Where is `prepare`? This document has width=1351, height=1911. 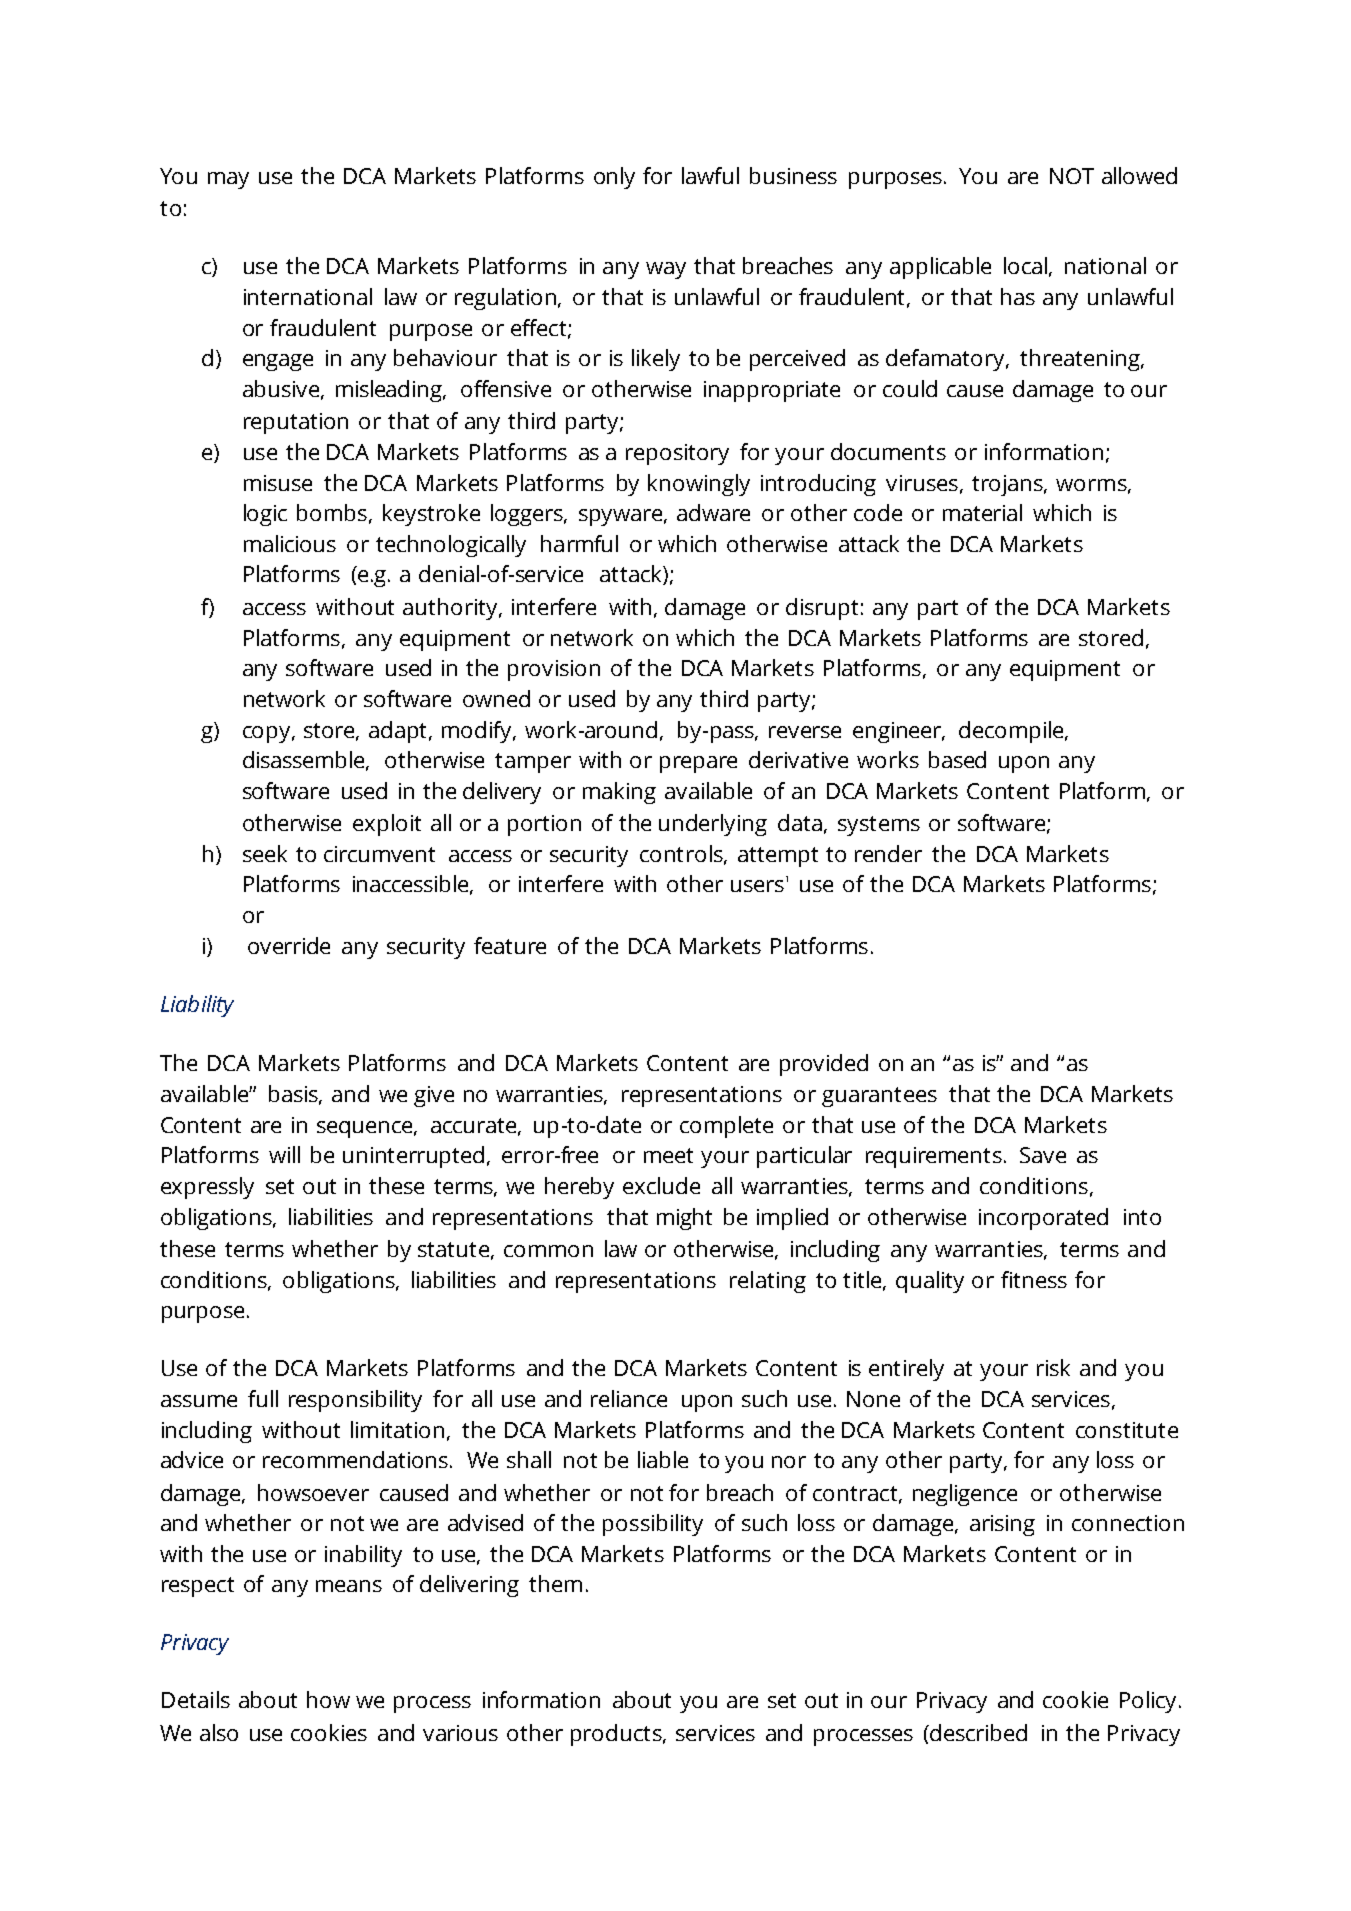 prepare is located at coordinates (698, 764).
